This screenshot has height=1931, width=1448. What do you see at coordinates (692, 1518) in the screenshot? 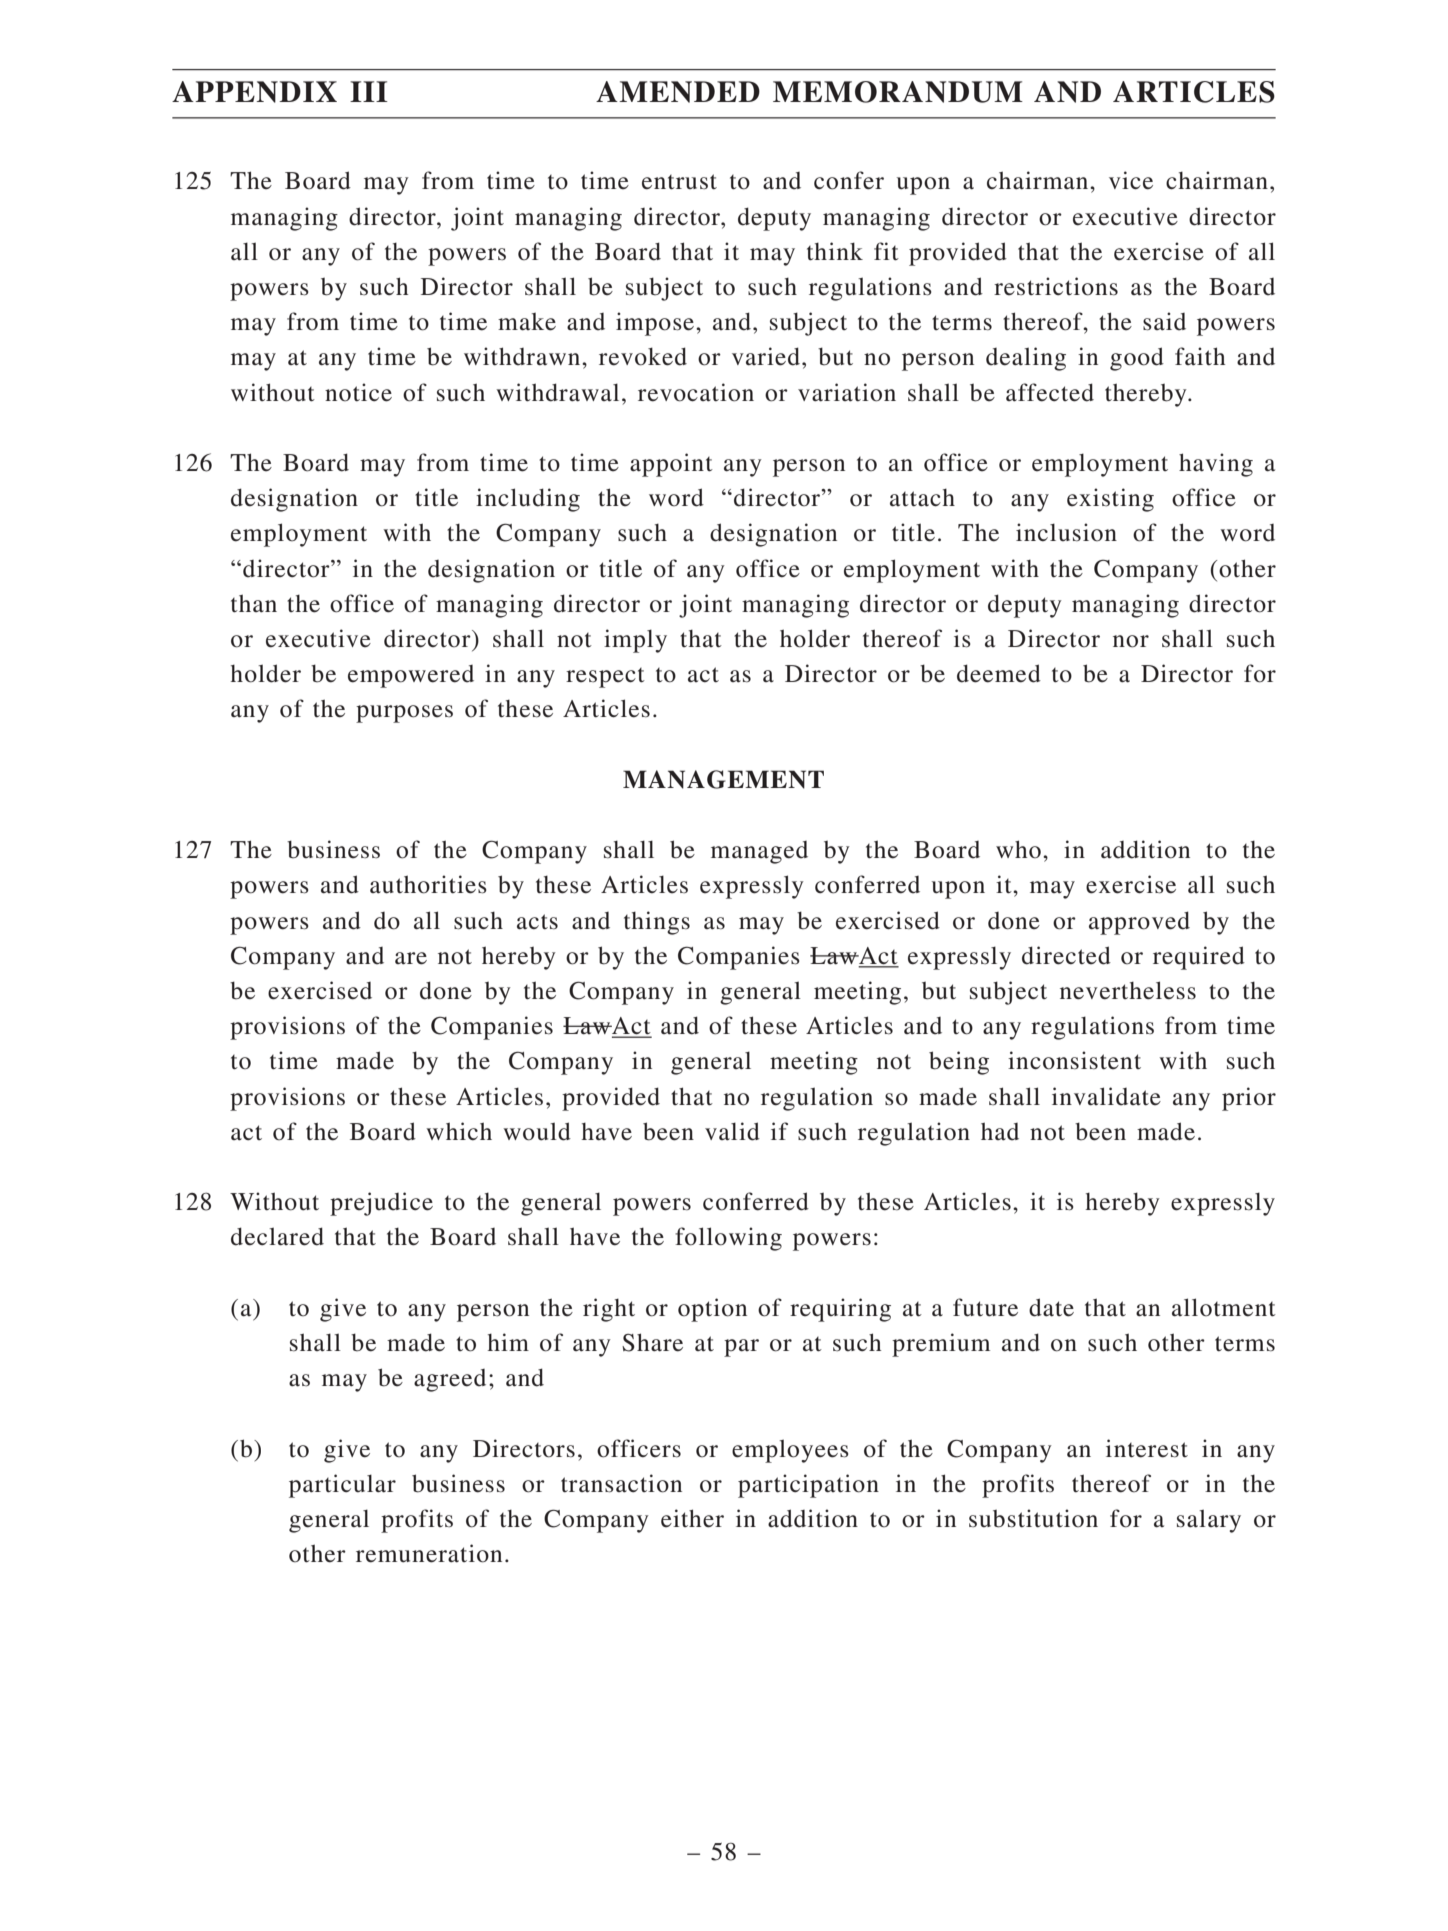
I see `either` at bounding box center [692, 1518].
